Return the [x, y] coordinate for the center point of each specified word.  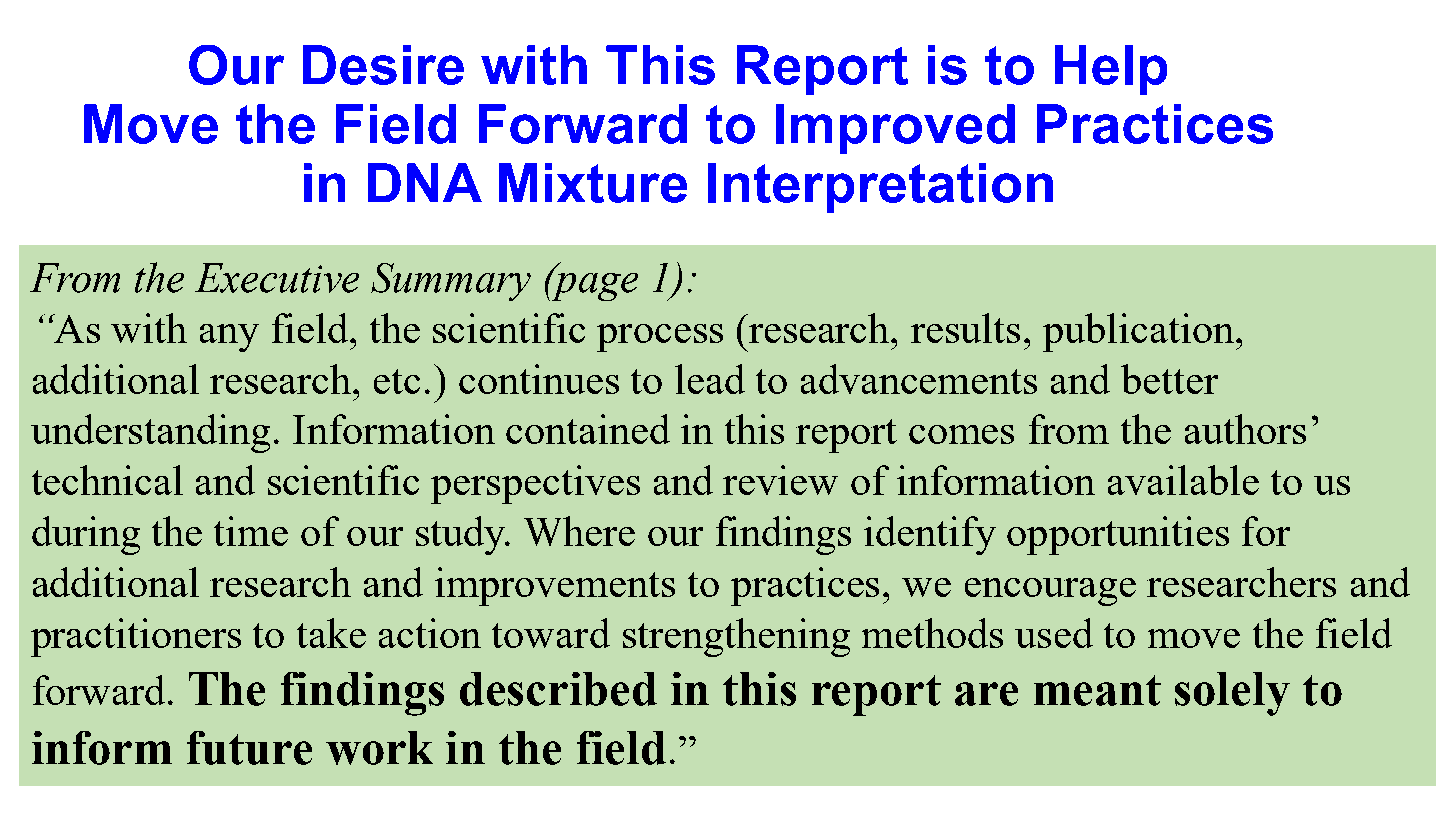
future [249, 748]
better [1169, 379]
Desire [383, 65]
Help [1111, 70]
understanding [150, 433]
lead [710, 379]
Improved [895, 129]
